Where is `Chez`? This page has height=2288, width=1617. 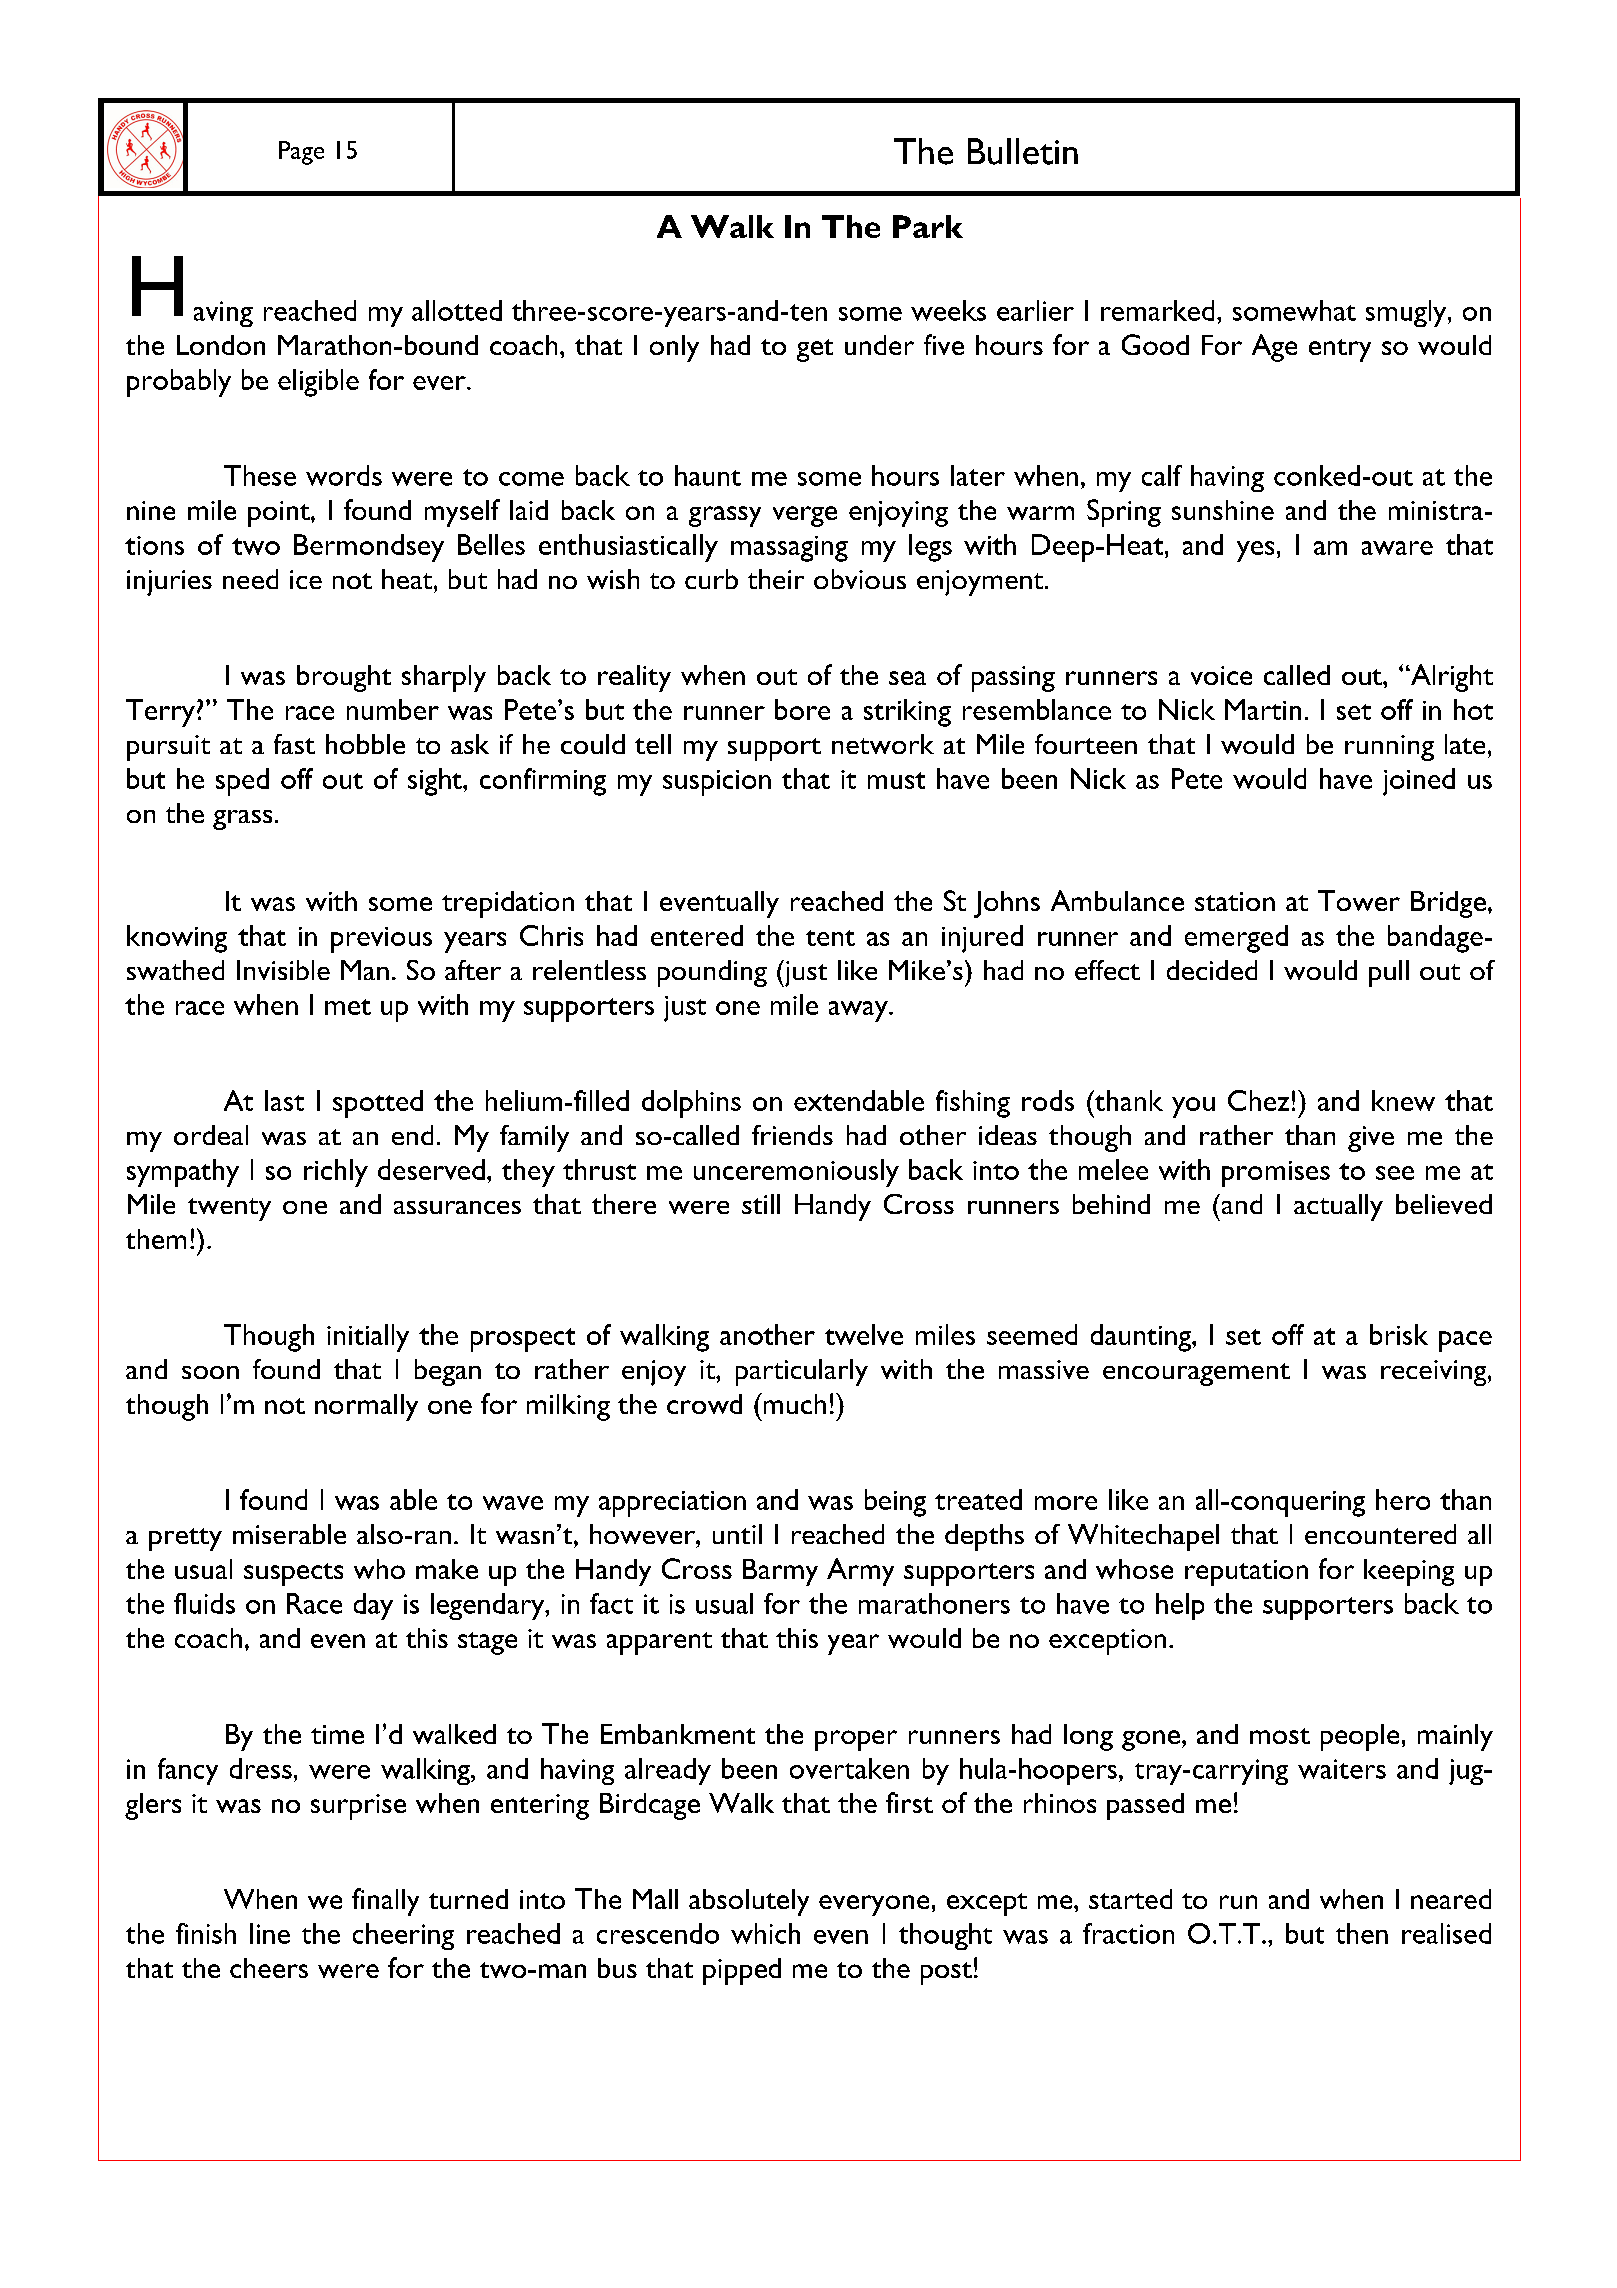
Chez is located at coordinates (1258, 1100).
